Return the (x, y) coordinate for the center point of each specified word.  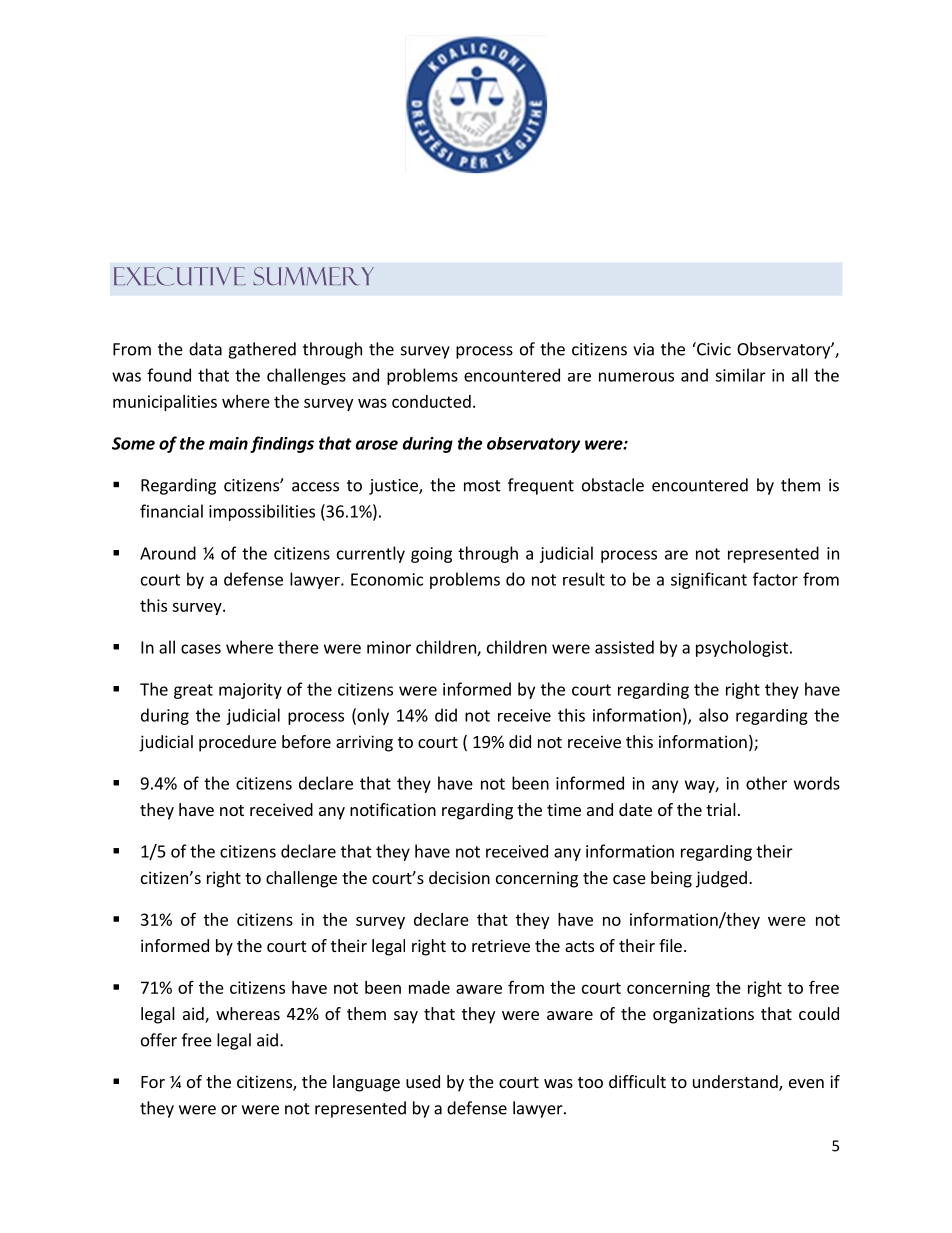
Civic (713, 349)
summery (313, 276)
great (193, 691)
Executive (180, 276)
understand (736, 1083)
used (423, 1081)
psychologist (742, 648)
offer (159, 1040)
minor (389, 647)
